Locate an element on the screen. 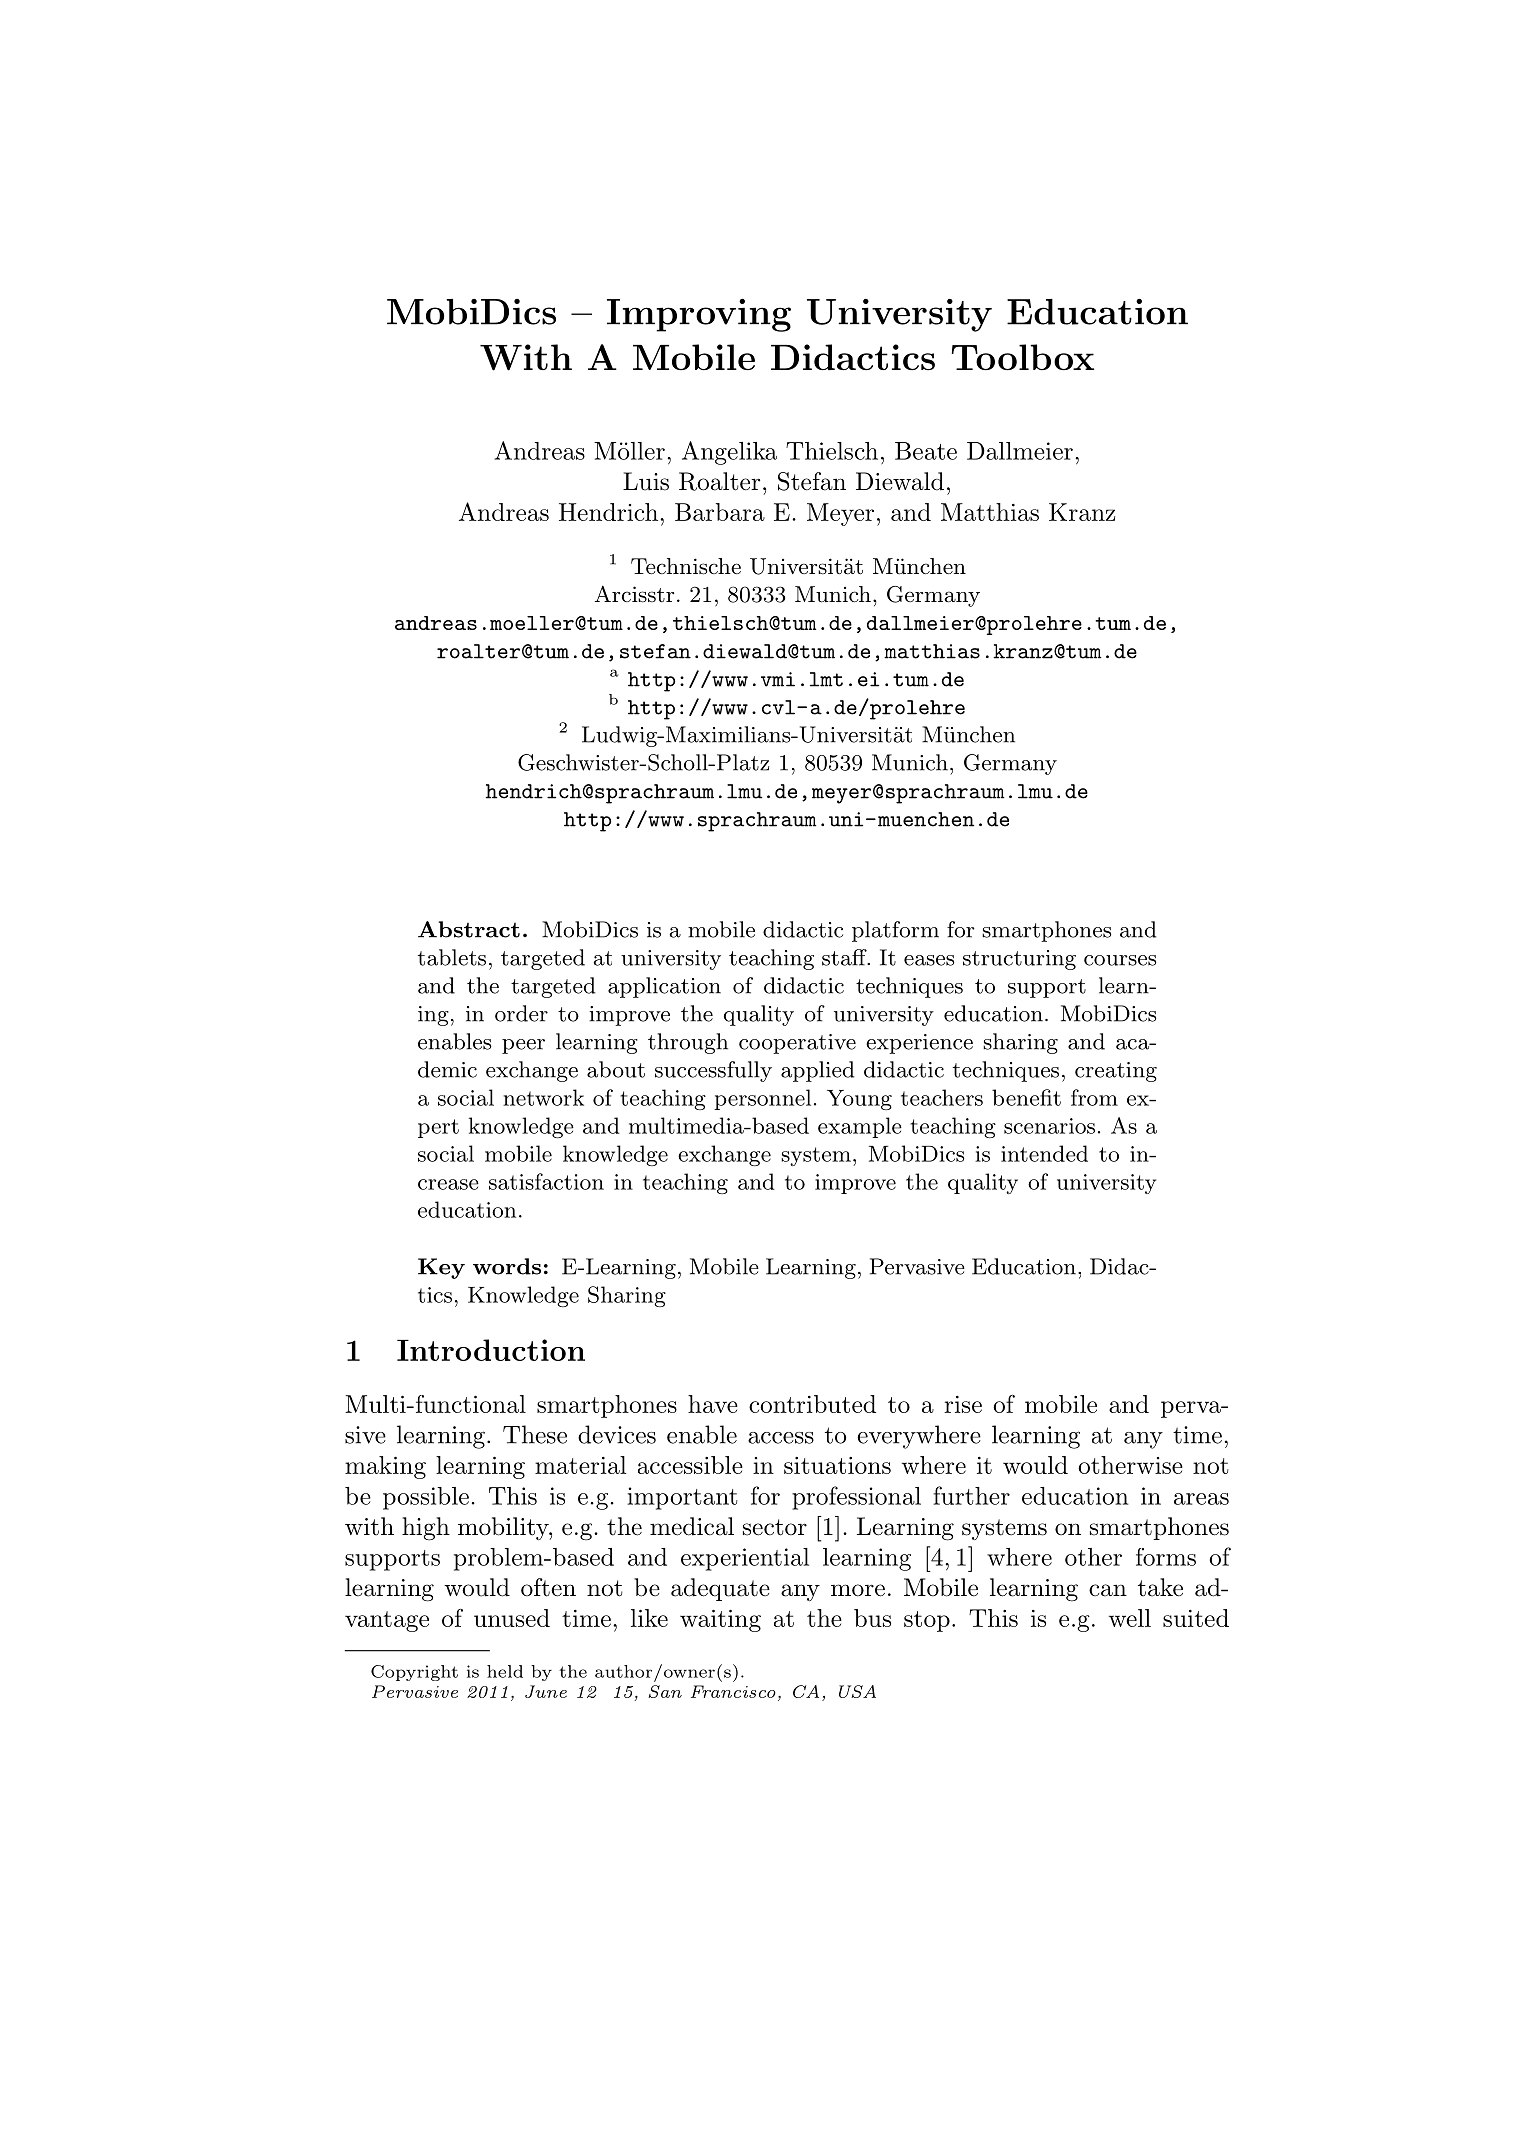 The height and width of the screenshot is (2153, 1523). held is located at coordinates (505, 1671).
